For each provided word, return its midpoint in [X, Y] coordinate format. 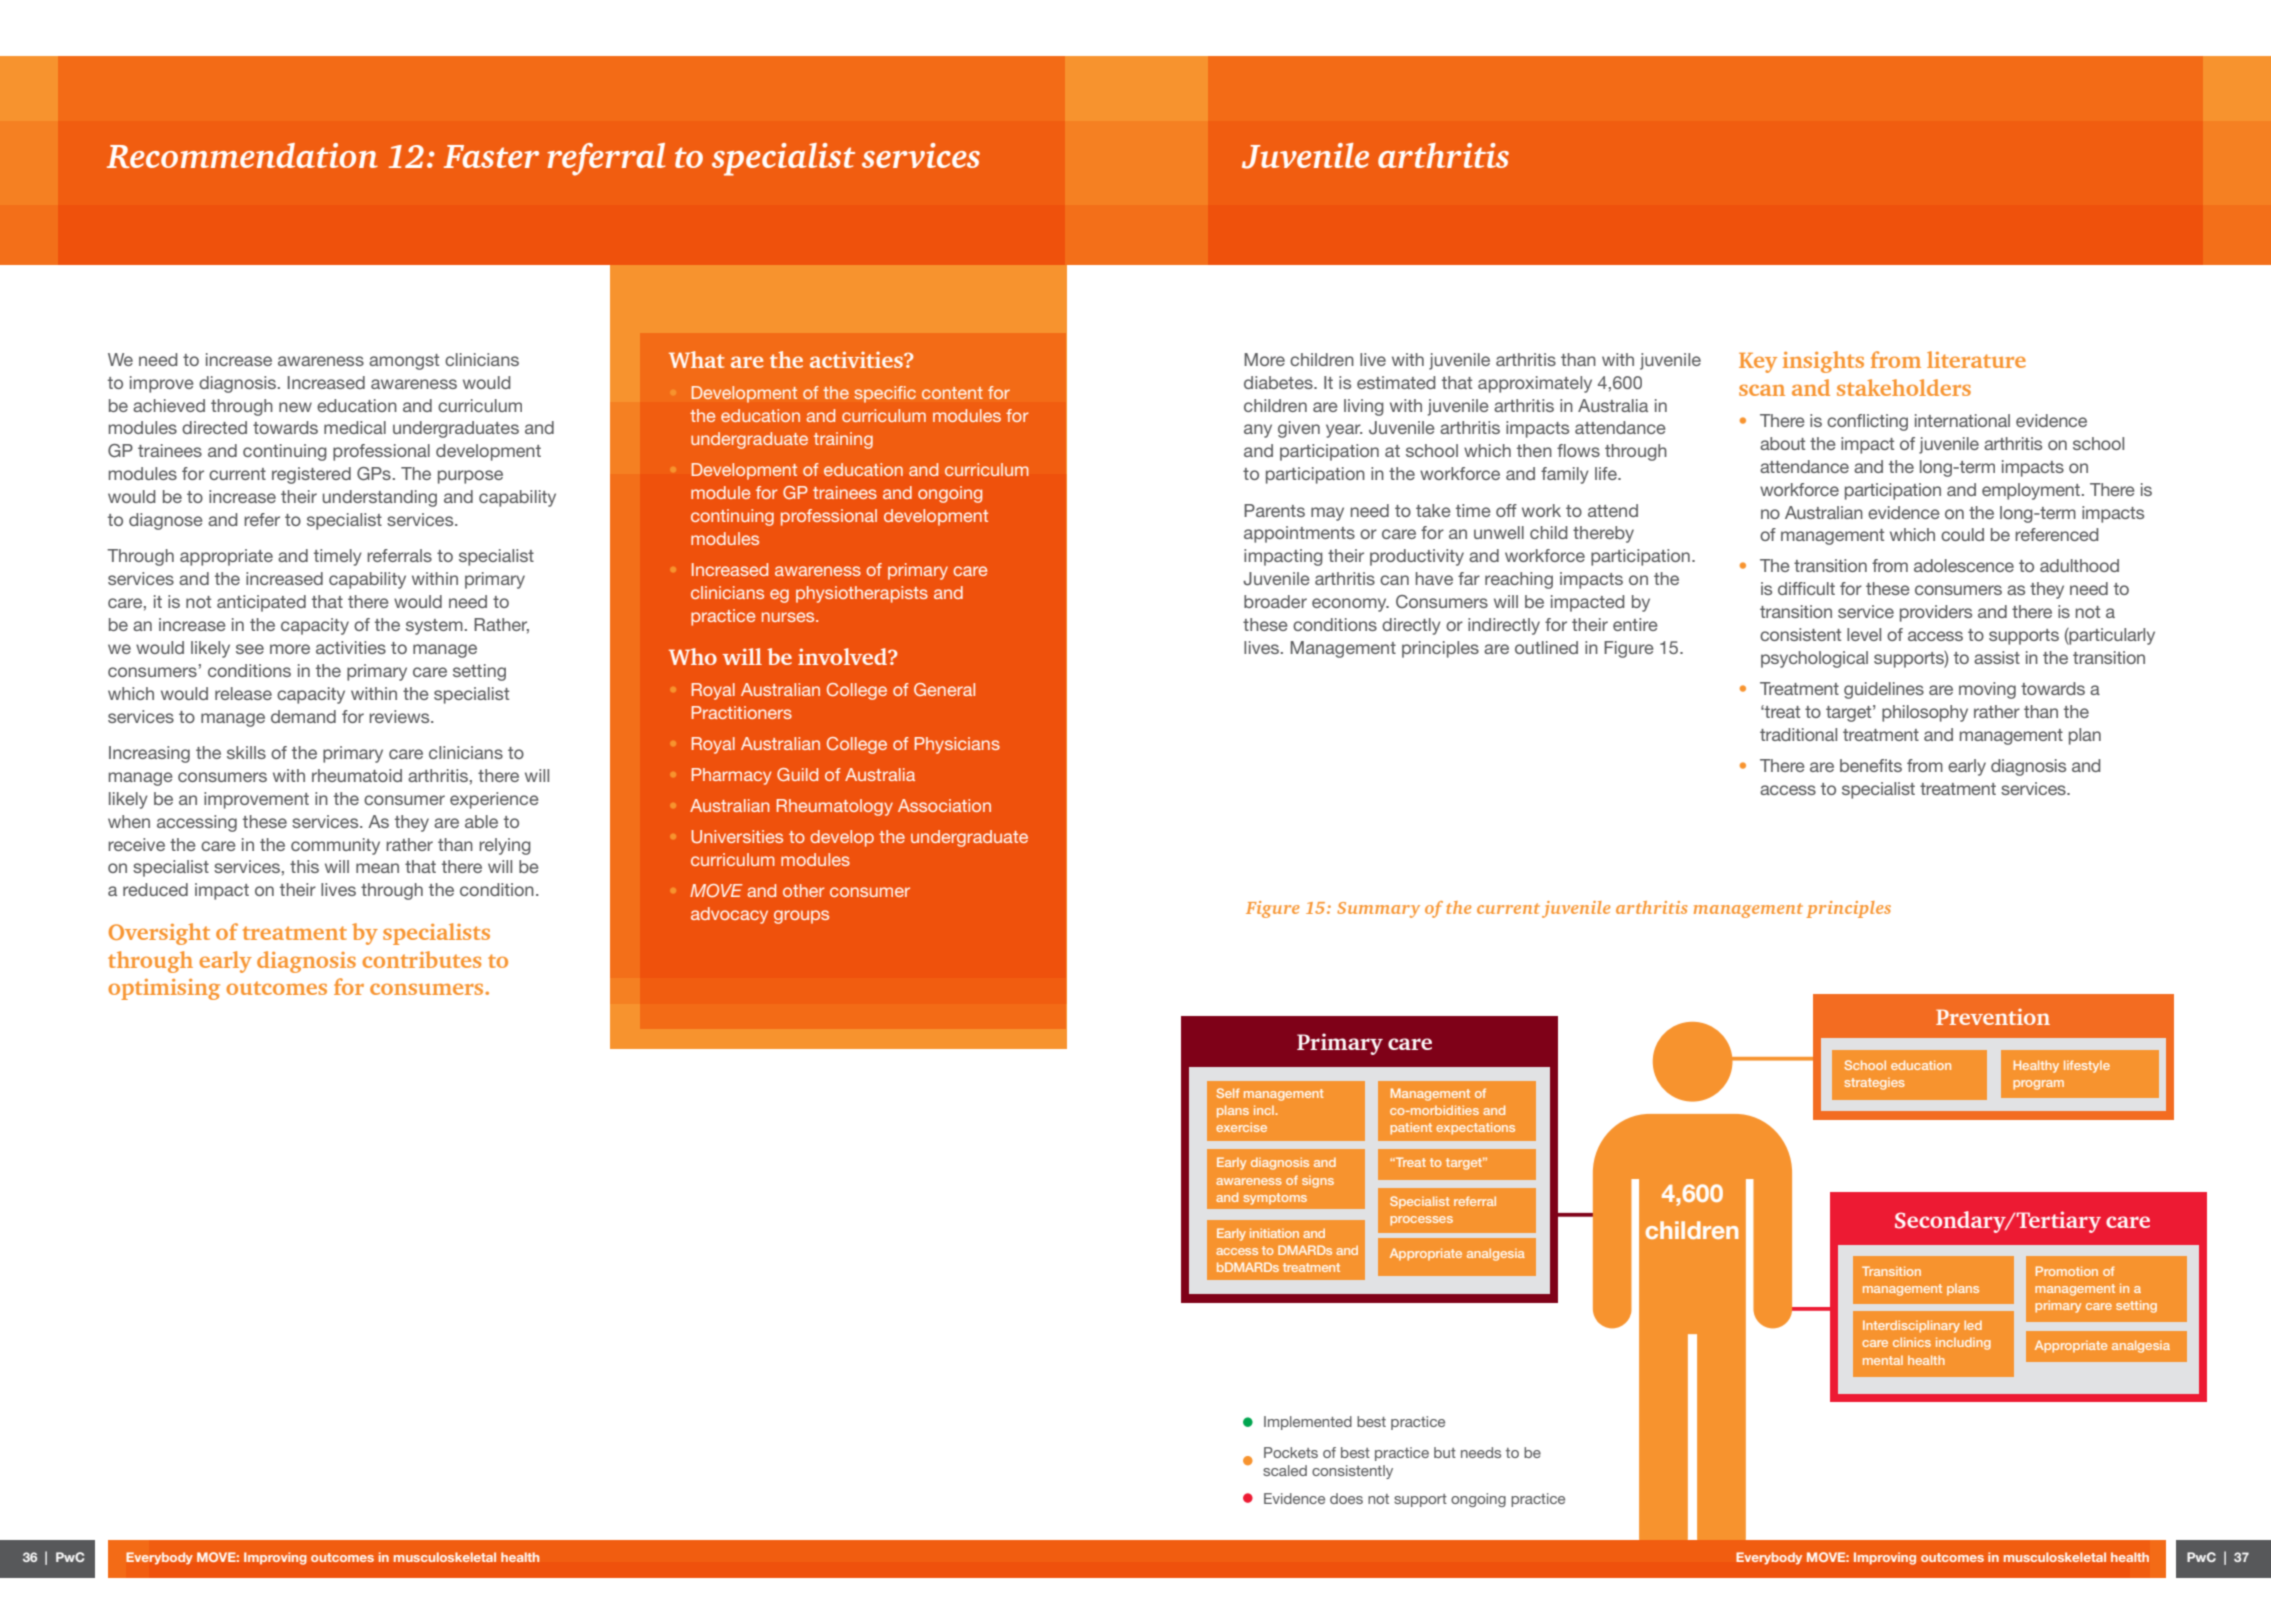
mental [1883, 1360]
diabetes [1279, 382]
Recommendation [242, 155]
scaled [1285, 1470]
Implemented [1308, 1423]
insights [1823, 362]
